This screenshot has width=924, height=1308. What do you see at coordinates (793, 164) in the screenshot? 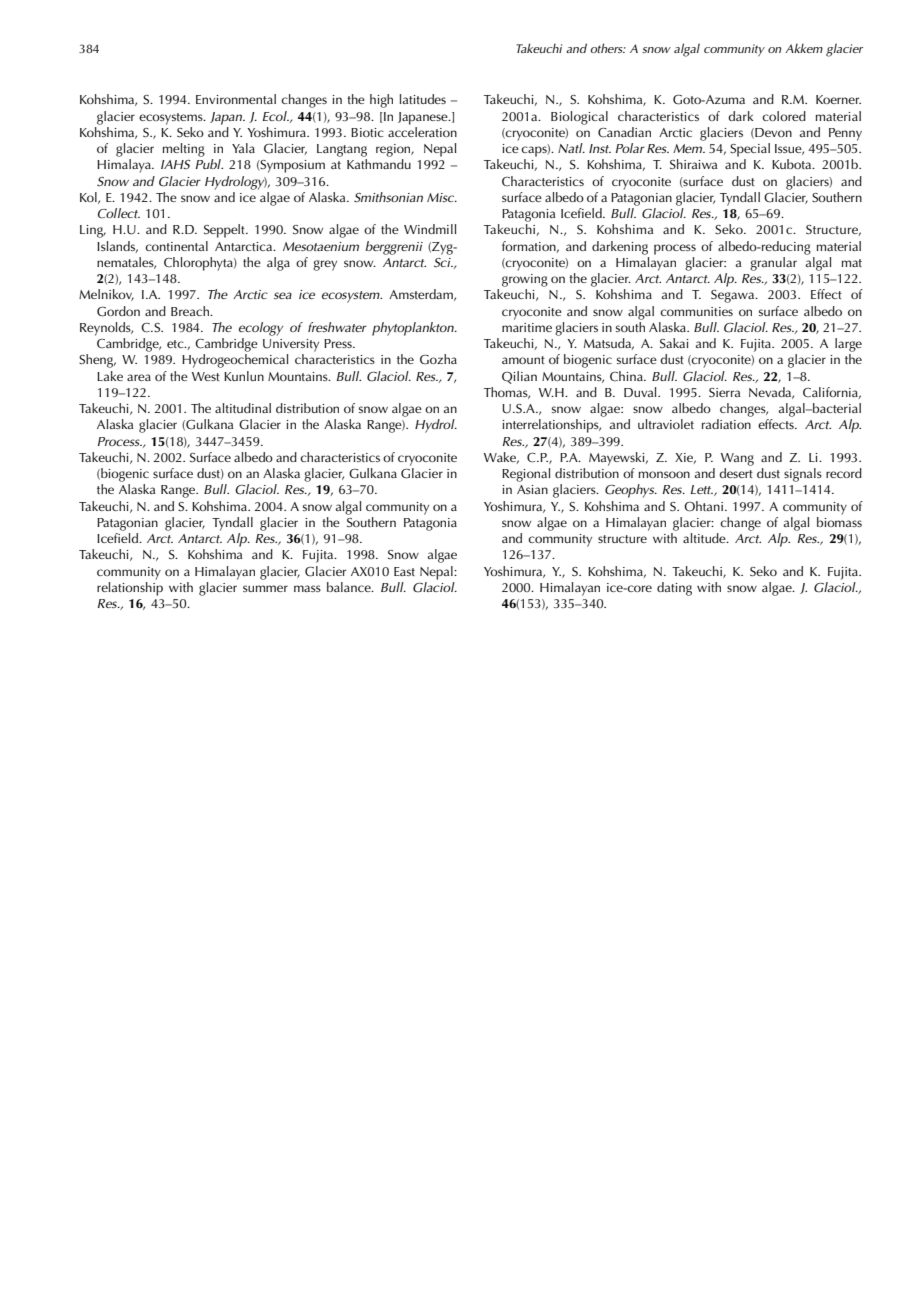
I see `Kubota` at bounding box center [793, 164].
